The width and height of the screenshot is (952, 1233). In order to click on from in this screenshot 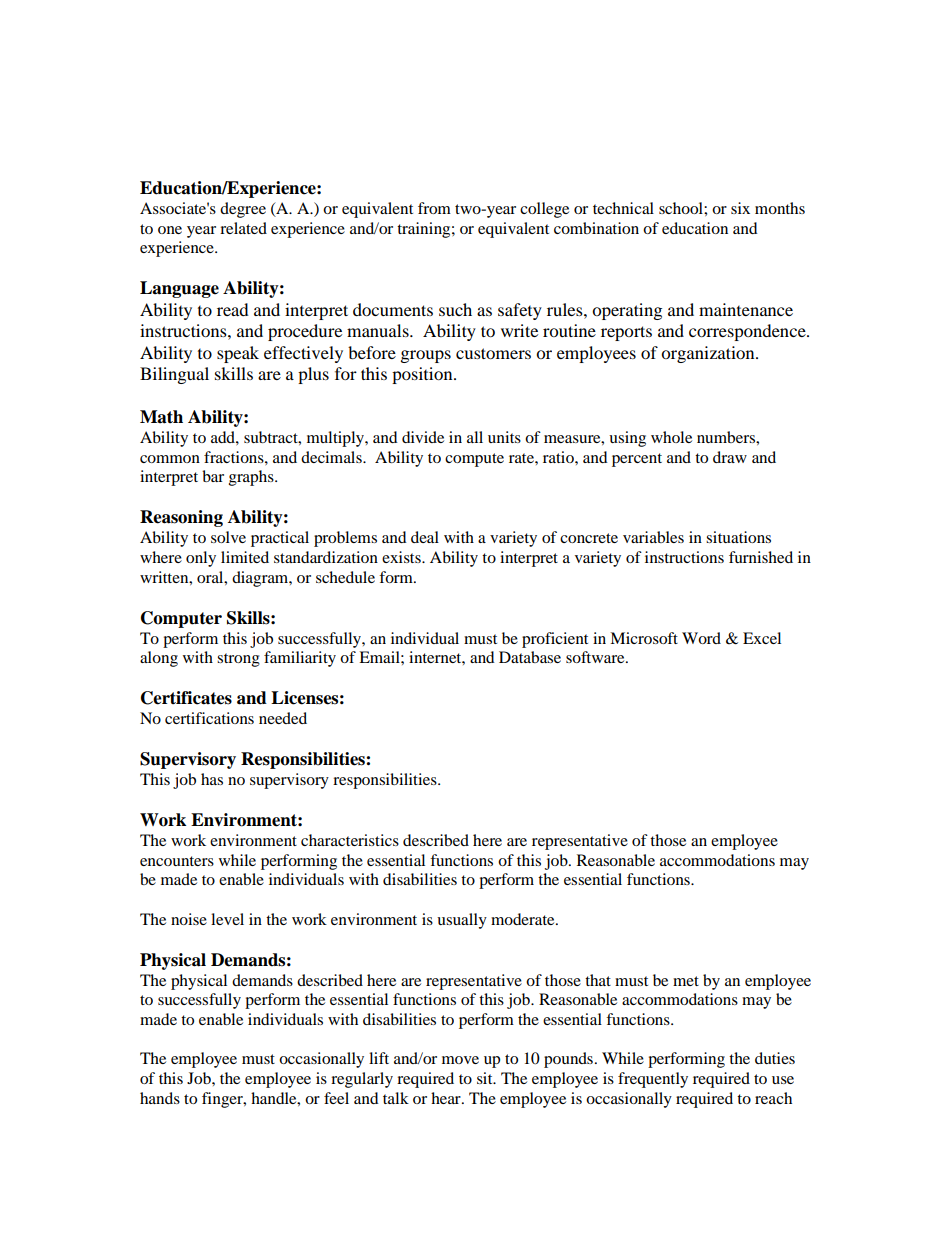, I will do `click(434, 208)`.
